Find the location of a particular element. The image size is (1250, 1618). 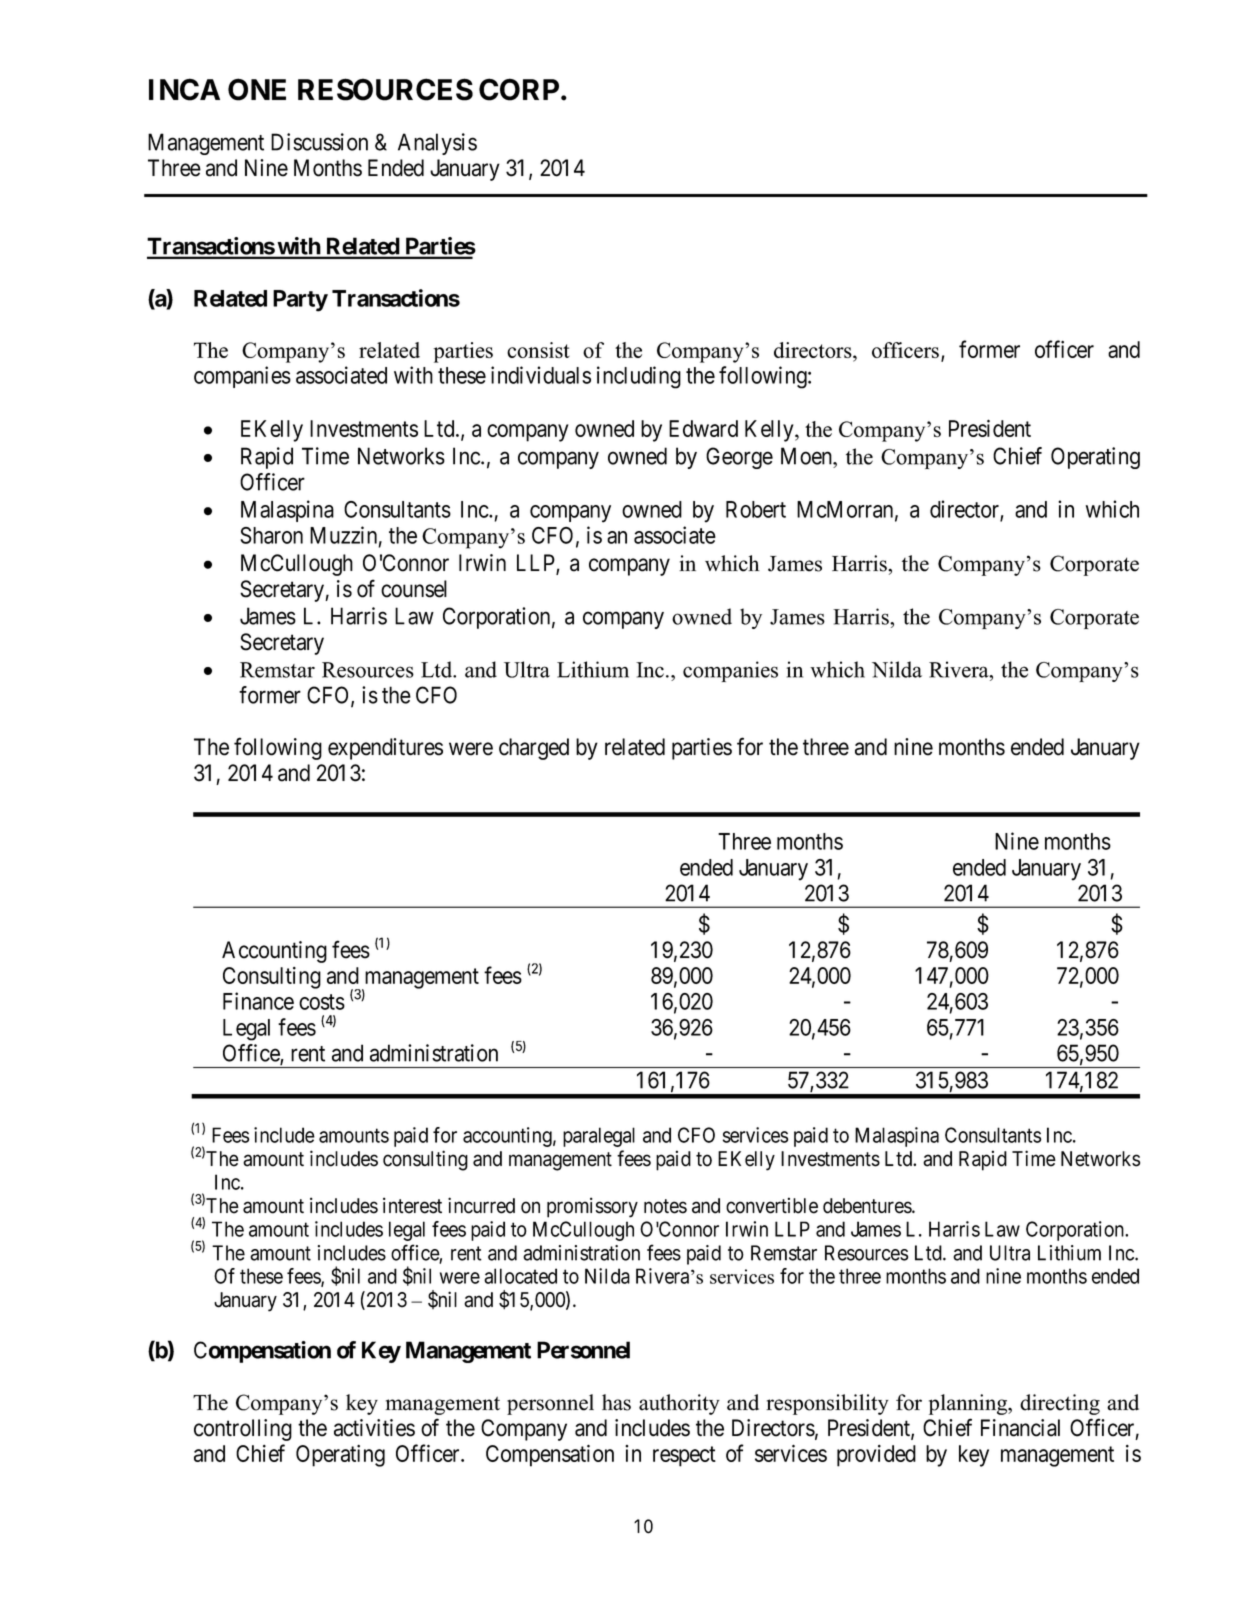

George is located at coordinates (739, 458).
